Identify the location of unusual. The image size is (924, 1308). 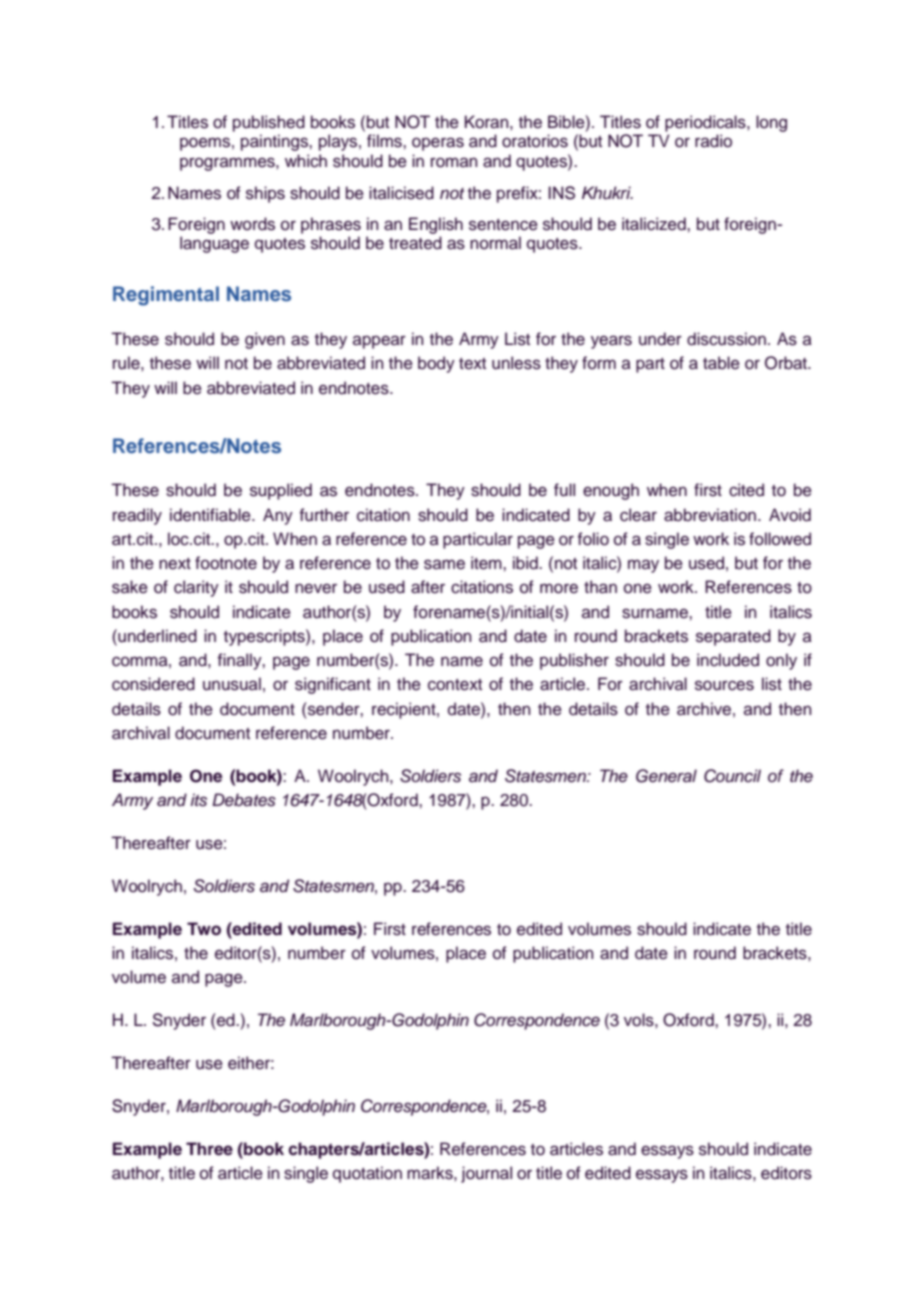
(232, 684).
